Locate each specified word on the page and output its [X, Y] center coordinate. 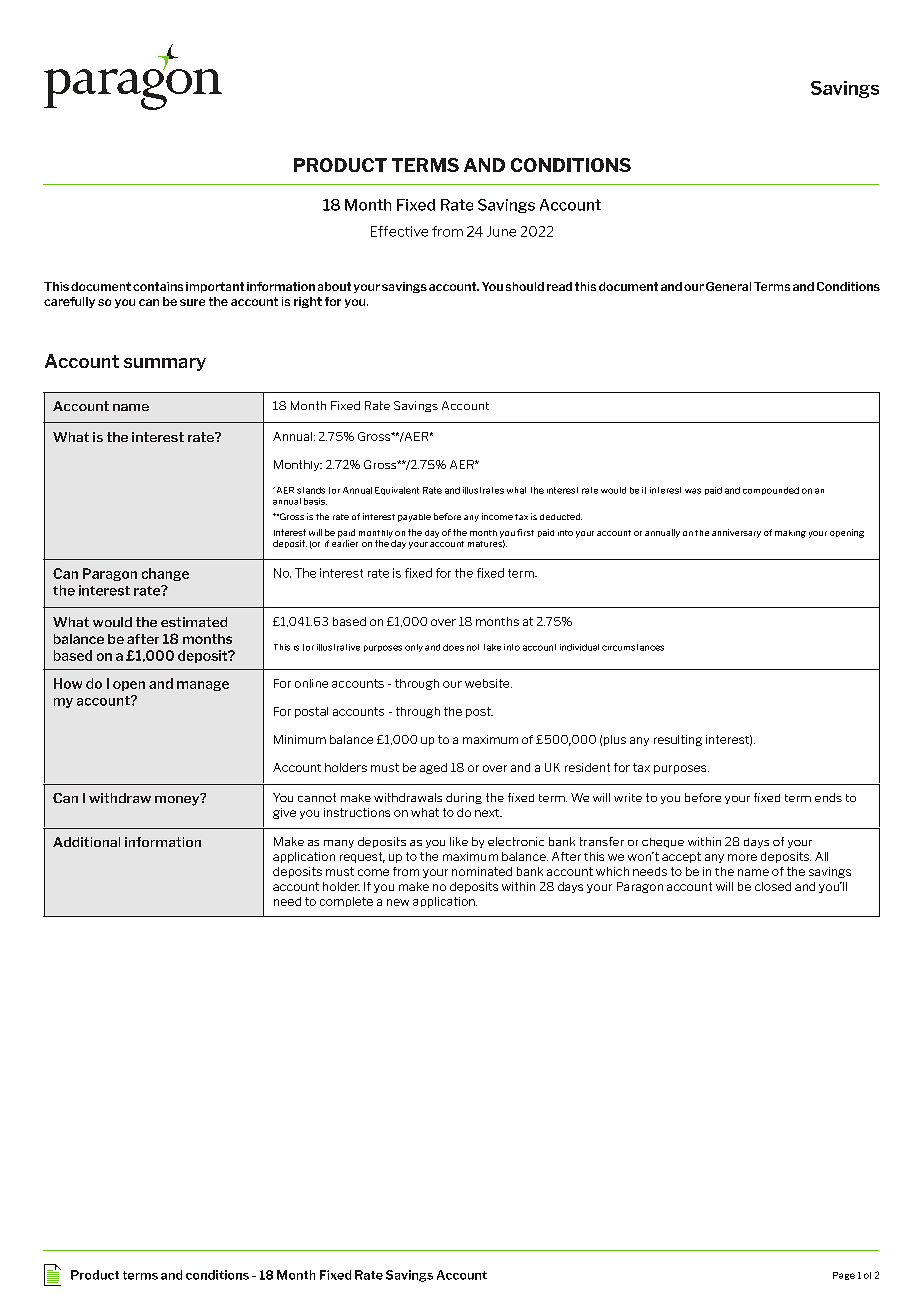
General [728, 286]
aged [433, 768]
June [501, 231]
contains [158, 286]
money [178, 799]
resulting [678, 740]
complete [346, 902]
